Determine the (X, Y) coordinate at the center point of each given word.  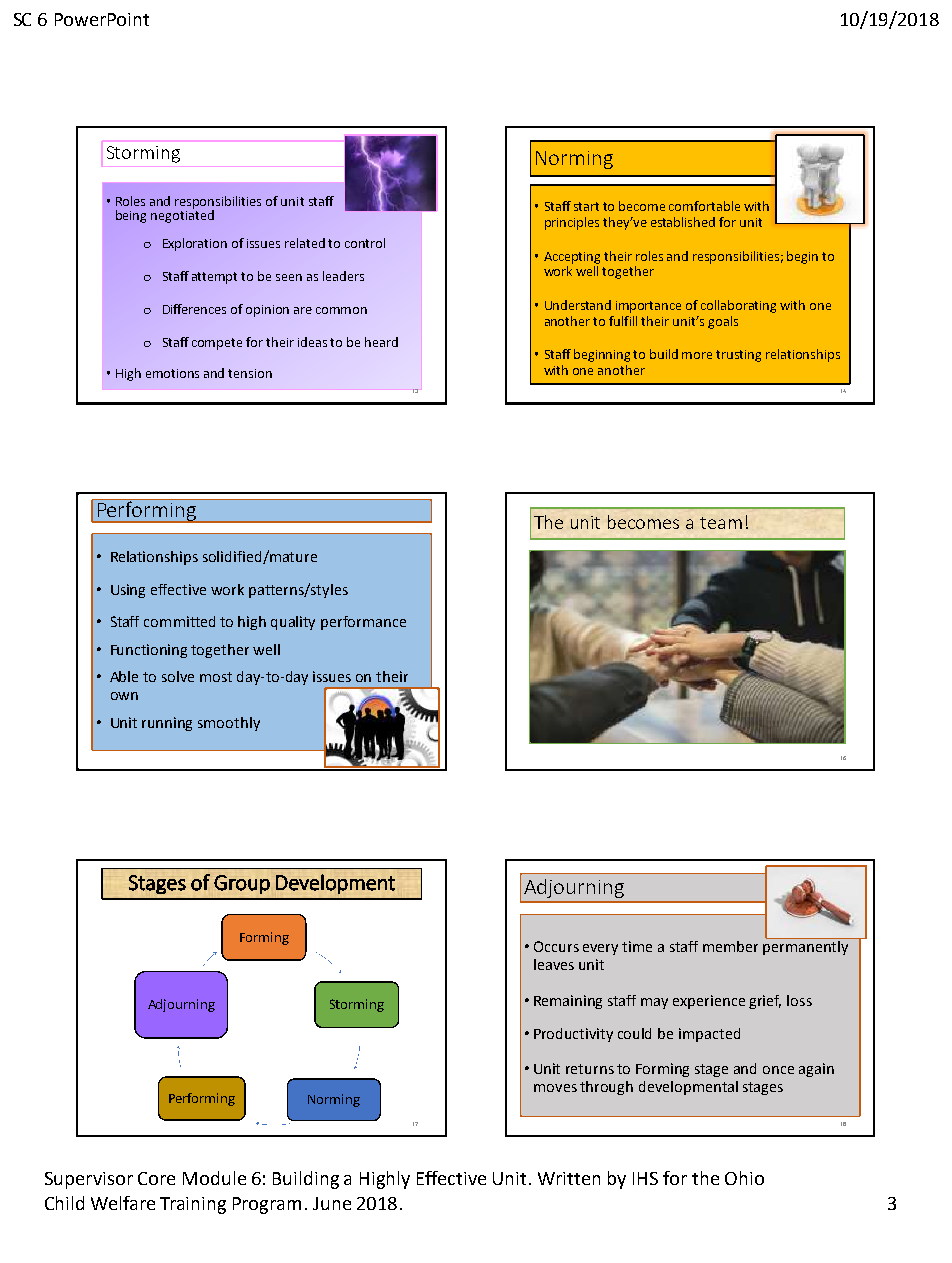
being (131, 216)
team (721, 523)
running (167, 724)
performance (363, 623)
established (683, 222)
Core (156, 1178)
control (365, 243)
